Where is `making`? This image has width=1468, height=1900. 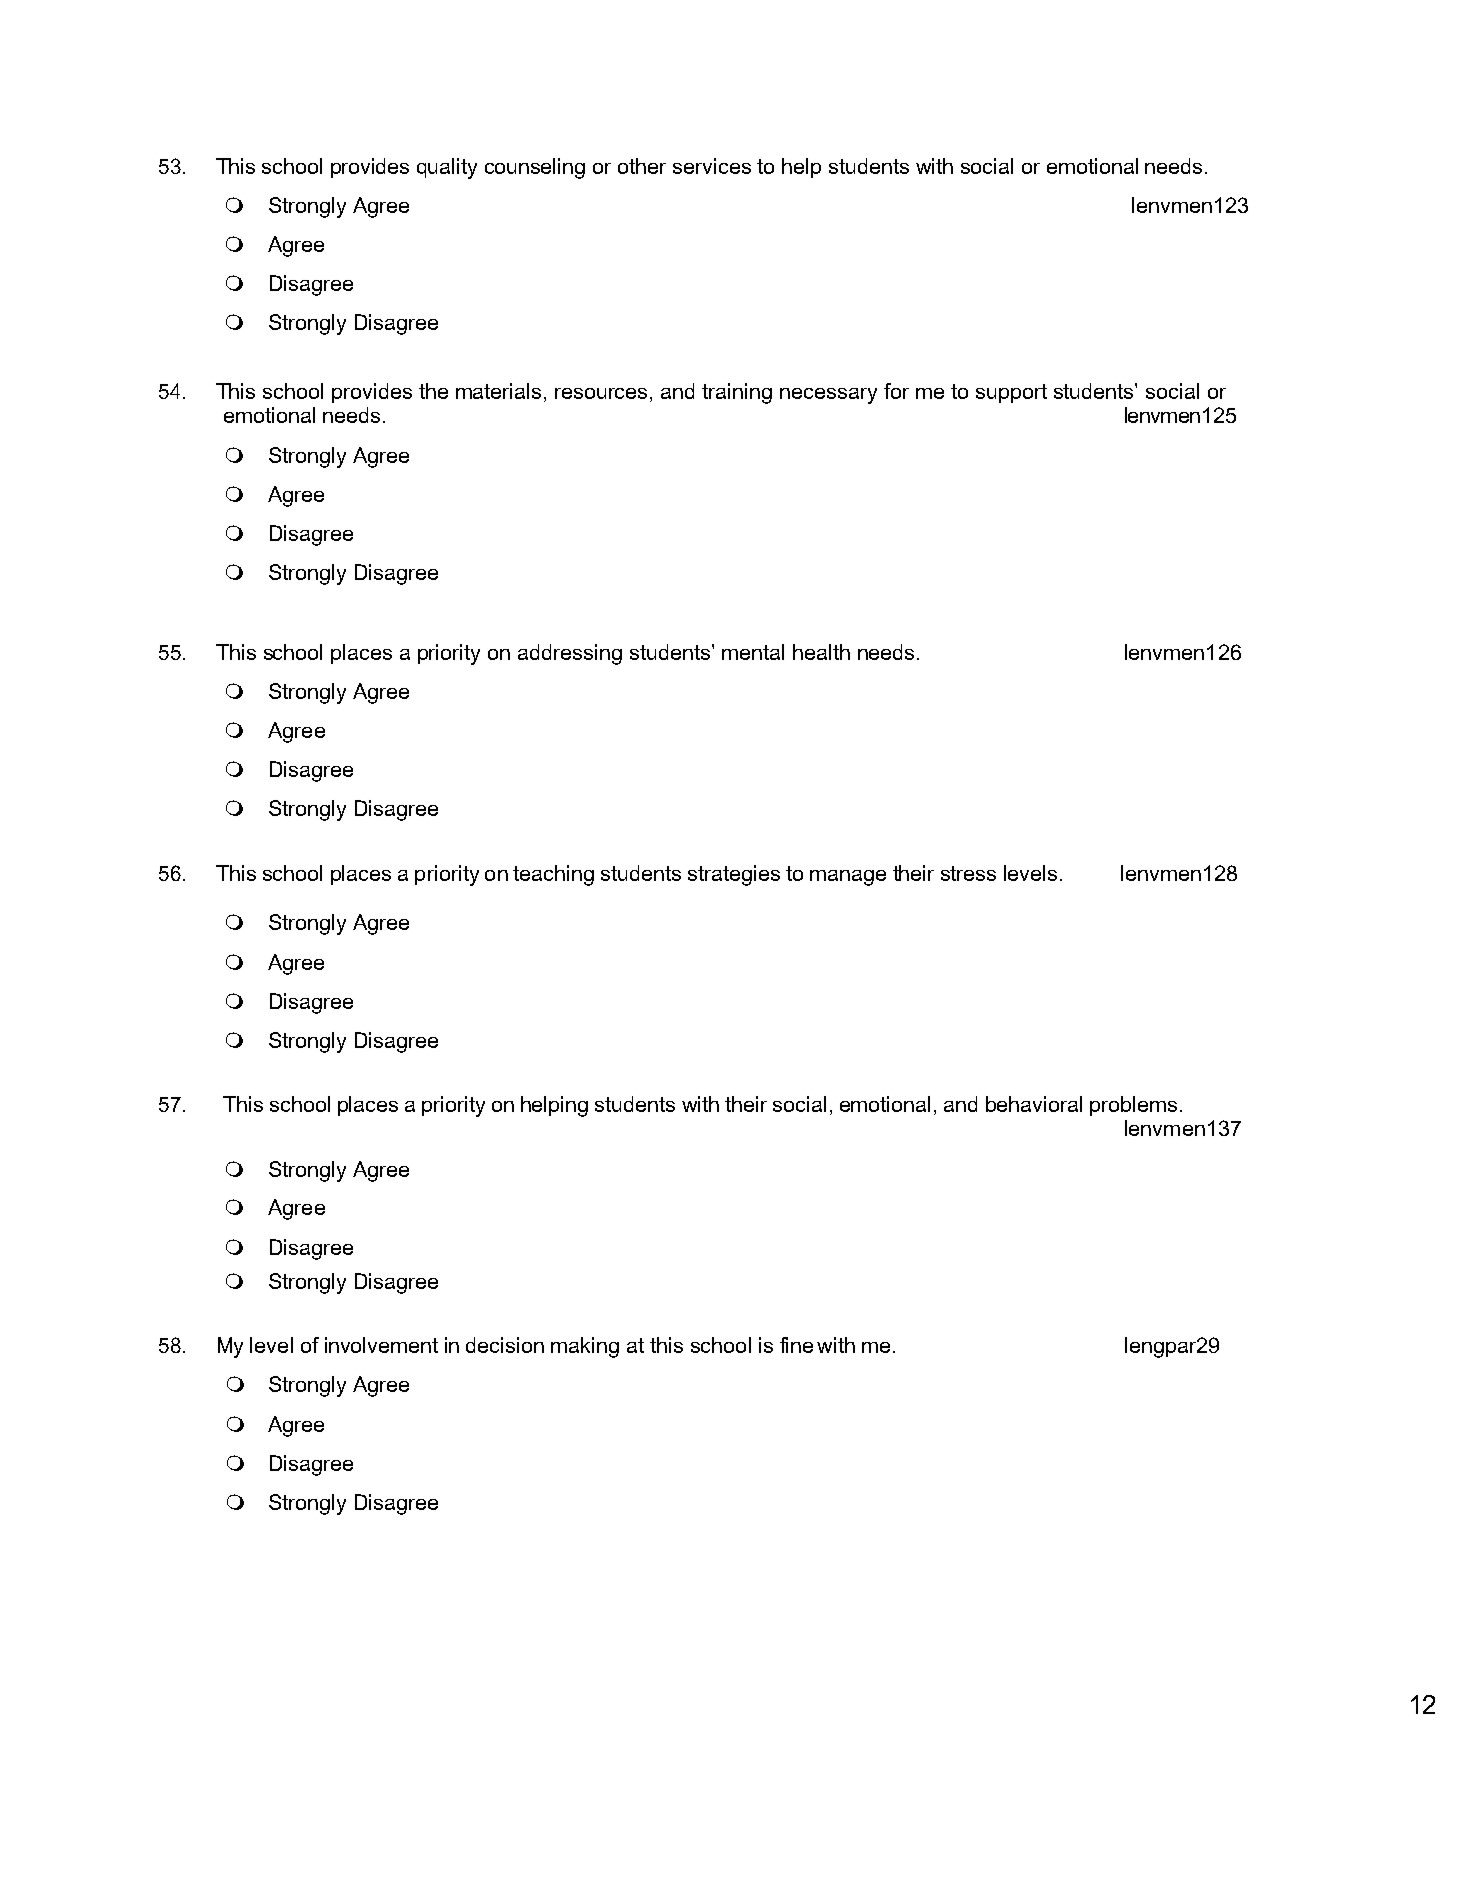
making is located at coordinates (585, 1347).
